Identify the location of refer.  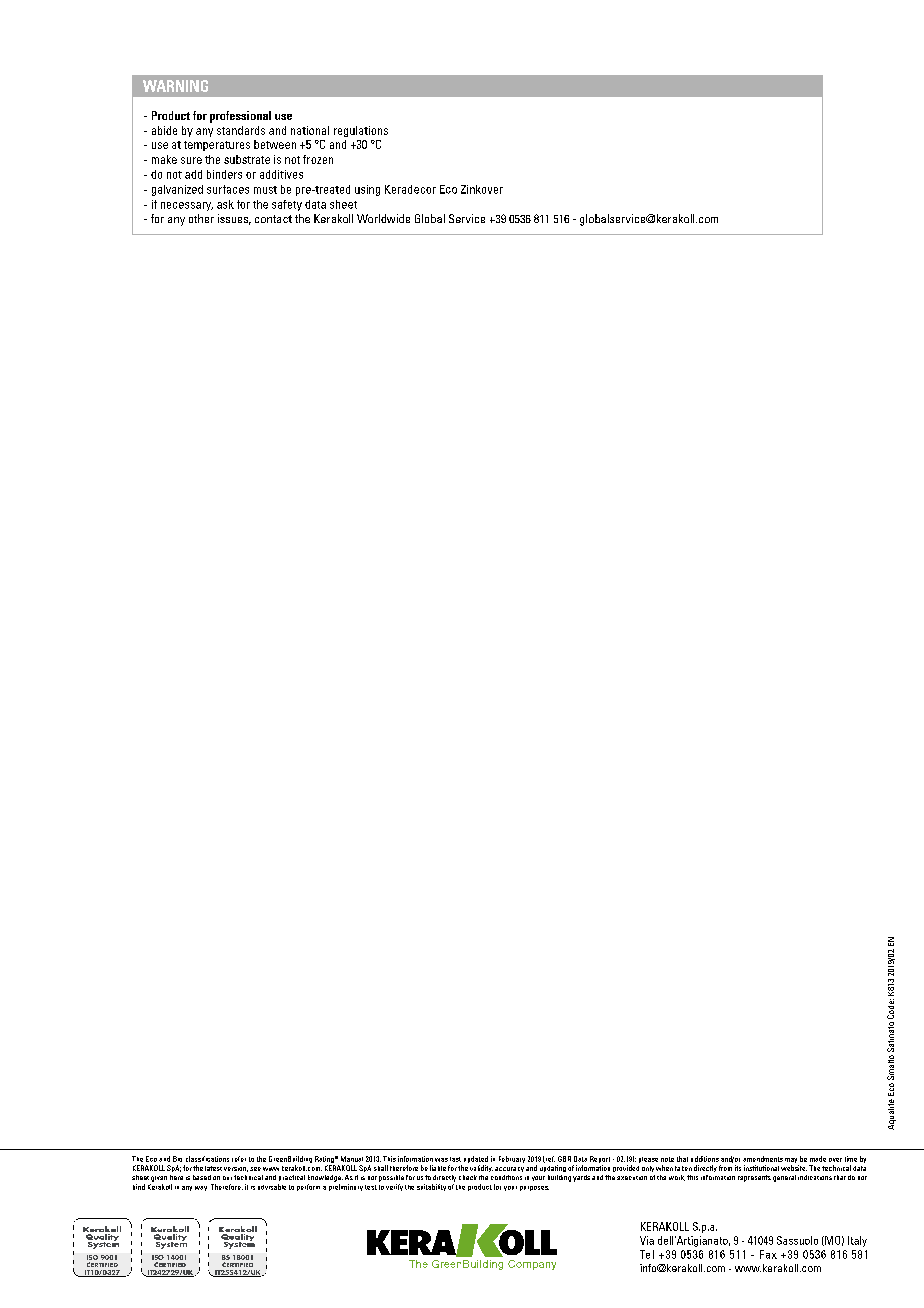
(239, 1159).
